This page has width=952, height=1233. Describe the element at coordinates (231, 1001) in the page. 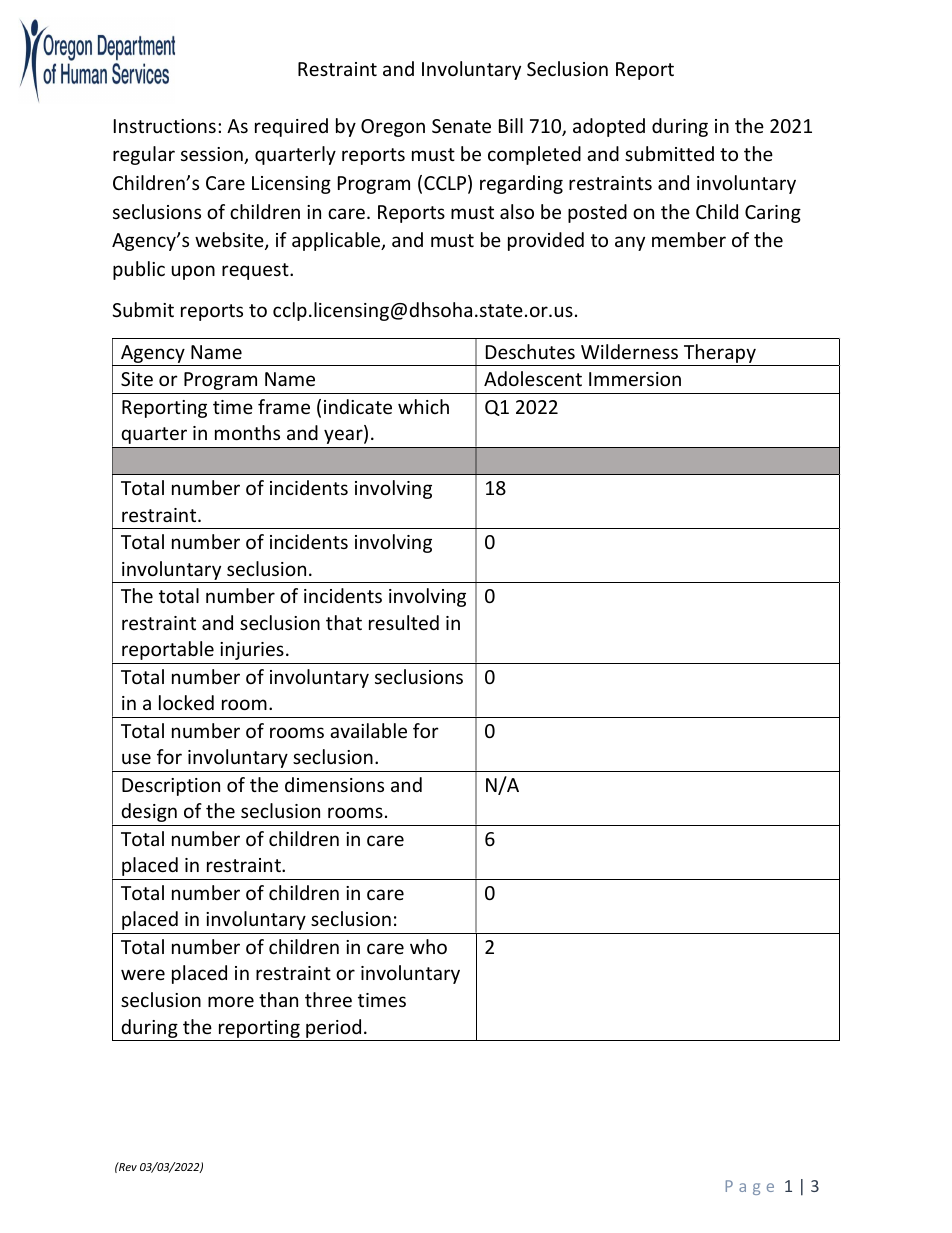

I see `more` at that location.
